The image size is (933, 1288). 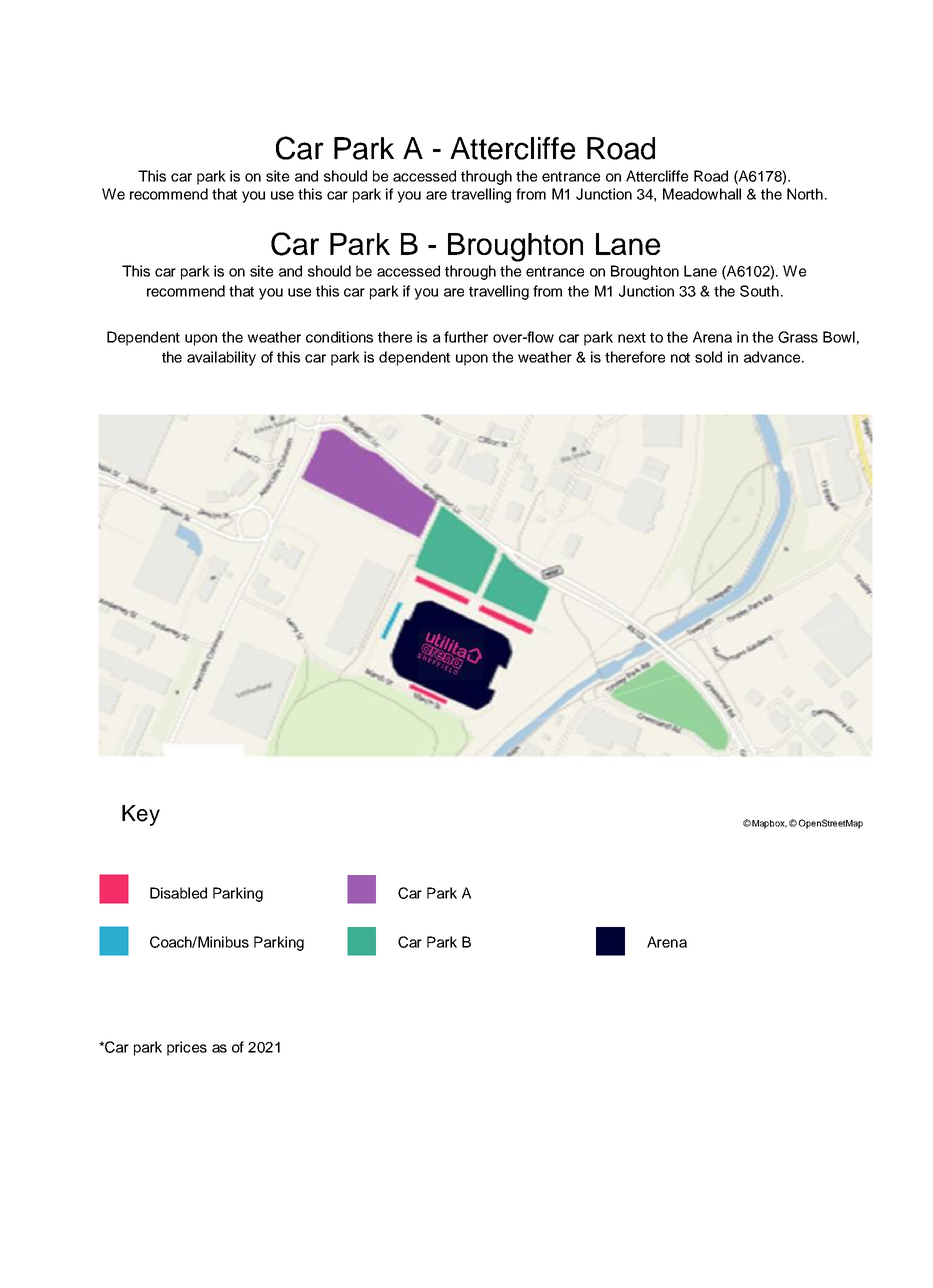 I want to click on advance, so click(x=773, y=357).
